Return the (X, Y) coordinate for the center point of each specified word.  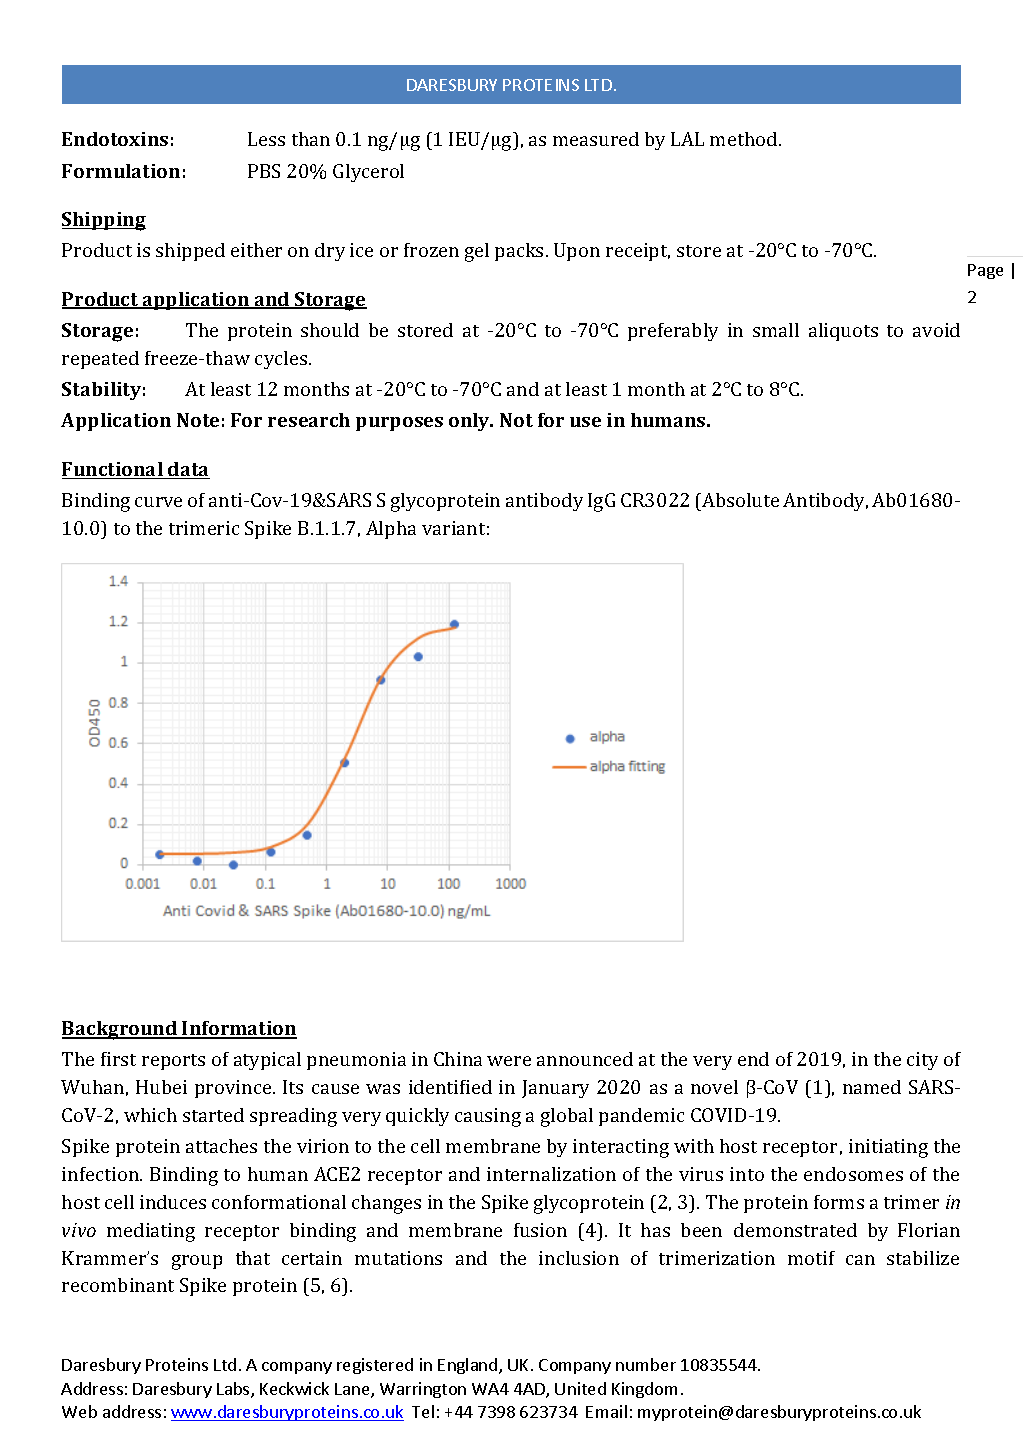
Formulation (121, 171)
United (580, 1388)
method (745, 139)
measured (596, 139)
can (860, 1260)
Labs (234, 1390)
